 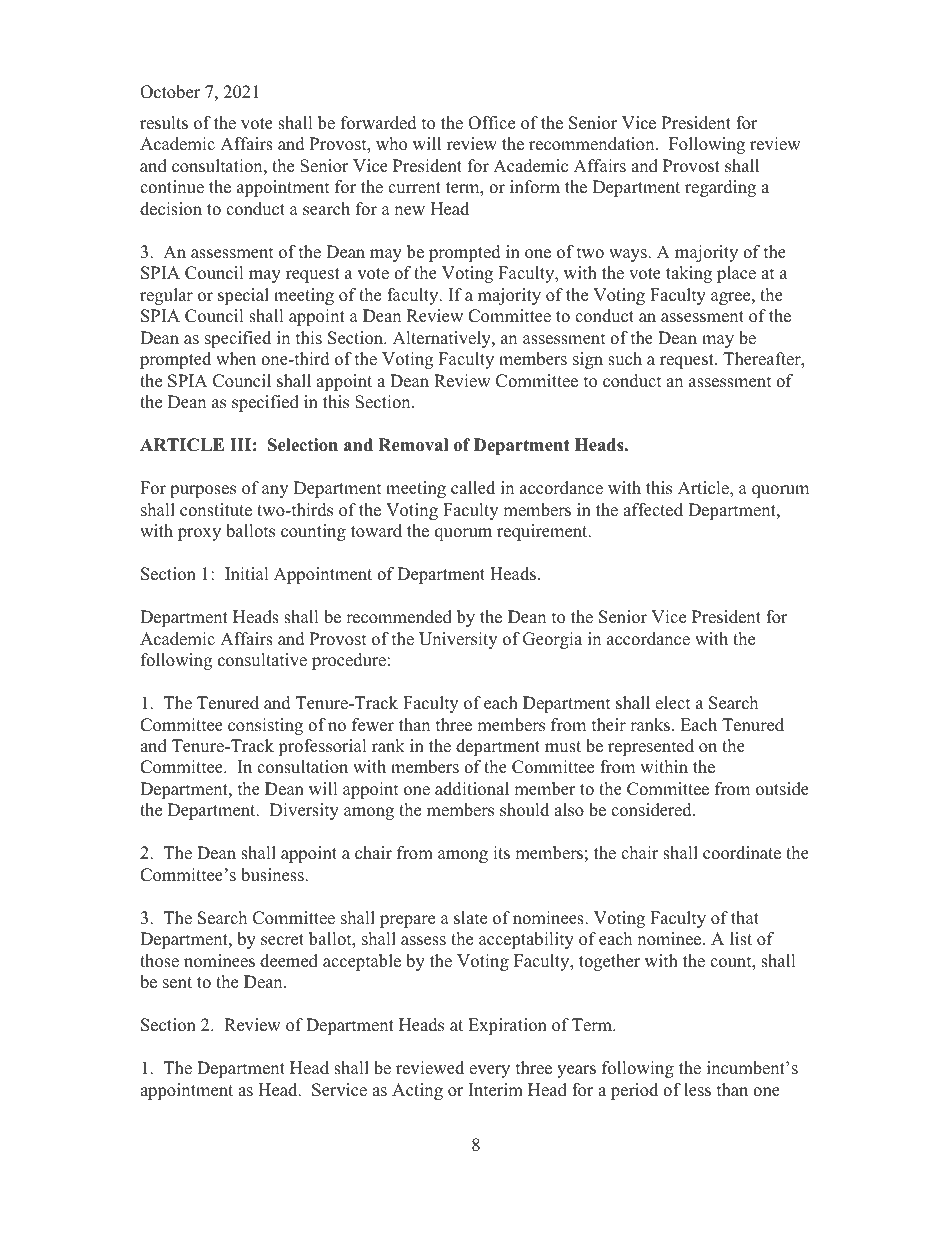 What do you see at coordinates (247, 573) in the page?
I see `Initial` at bounding box center [247, 573].
